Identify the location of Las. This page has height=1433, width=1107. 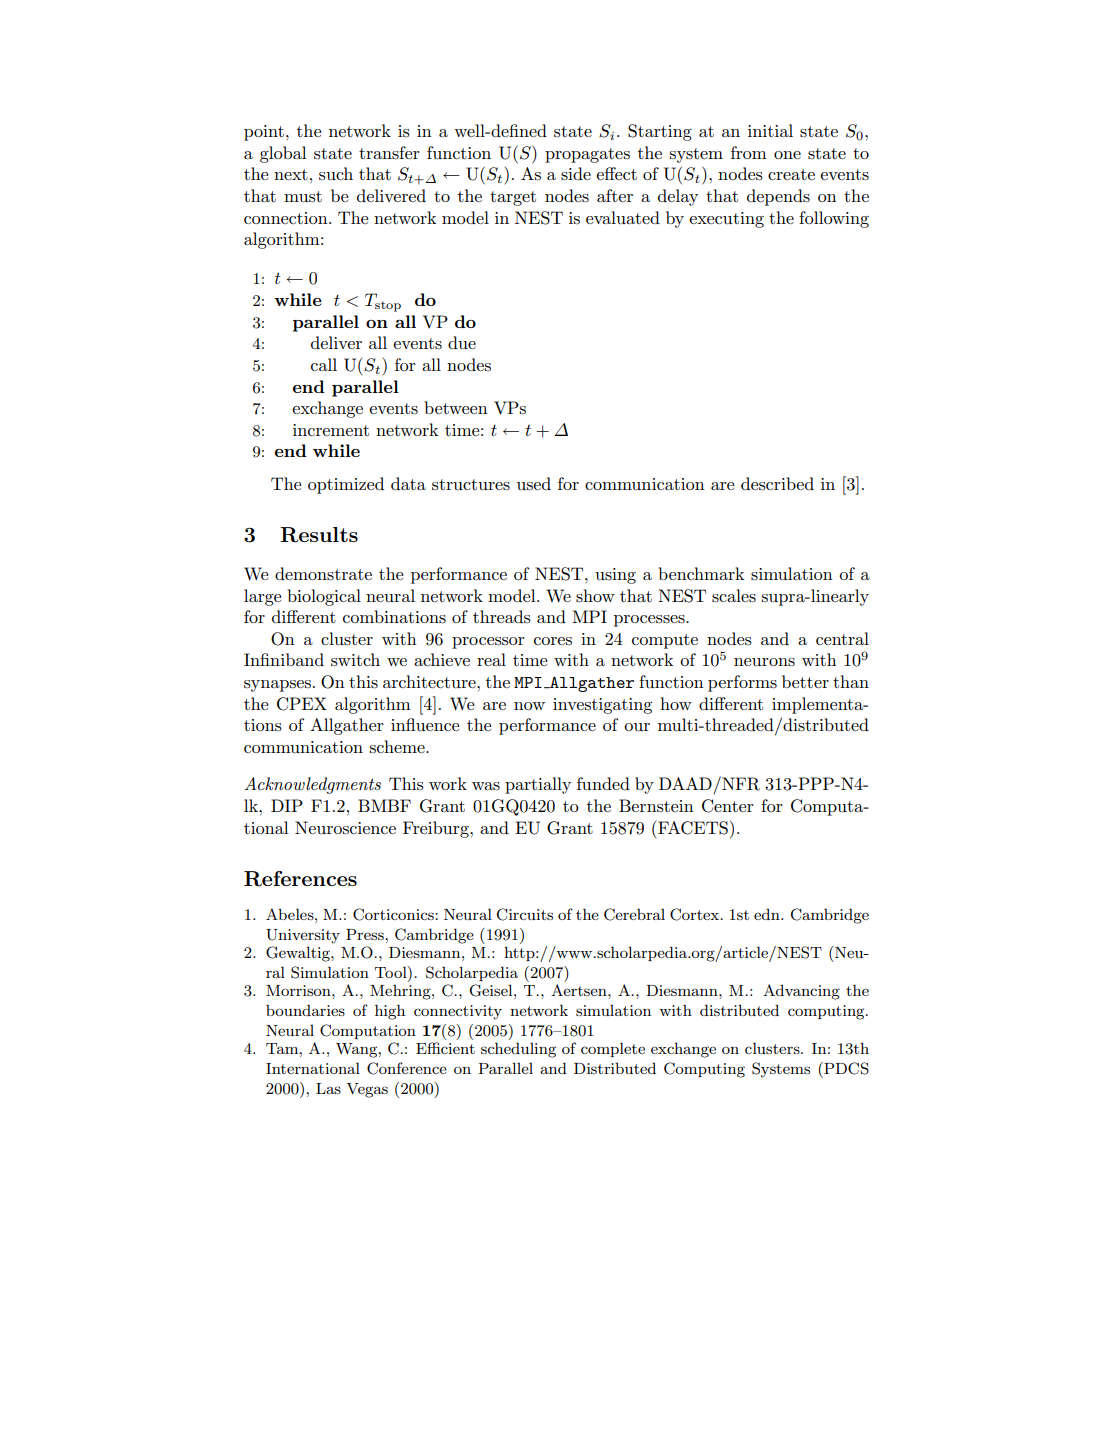
(328, 1088).
